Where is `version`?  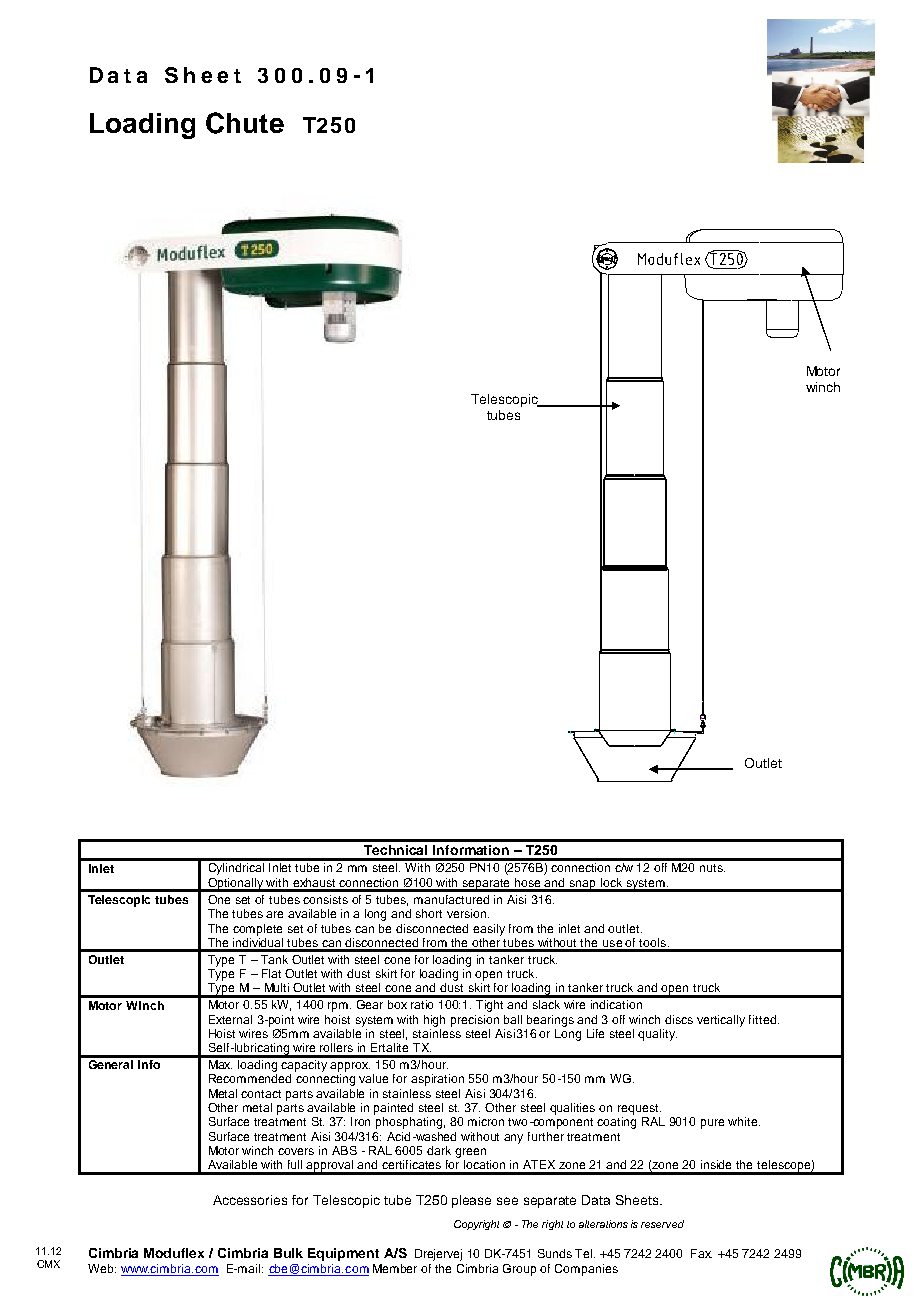
version is located at coordinates (468, 913).
